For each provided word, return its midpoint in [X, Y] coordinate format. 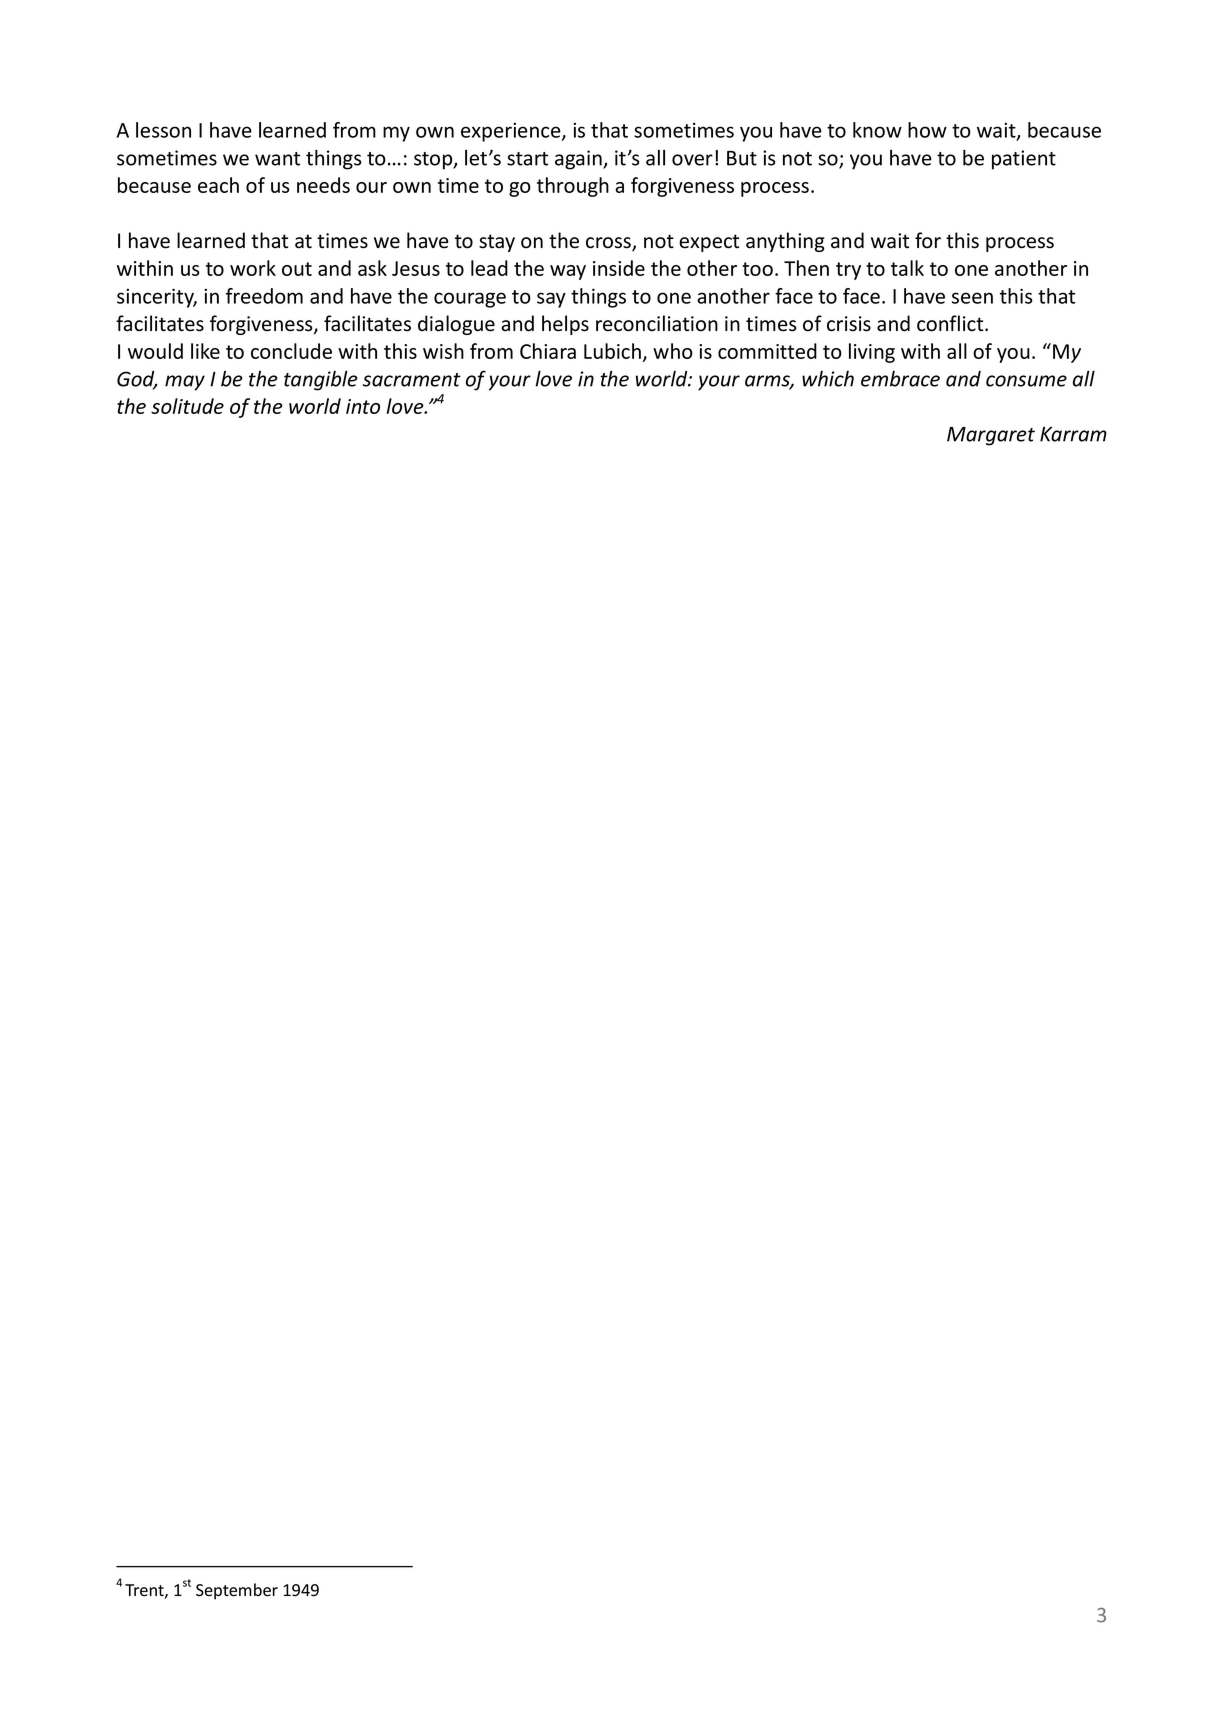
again [579, 160]
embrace [900, 379]
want [277, 159]
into [363, 406]
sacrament [412, 380]
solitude [187, 406]
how [927, 130]
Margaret [991, 436]
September [237, 1591]
